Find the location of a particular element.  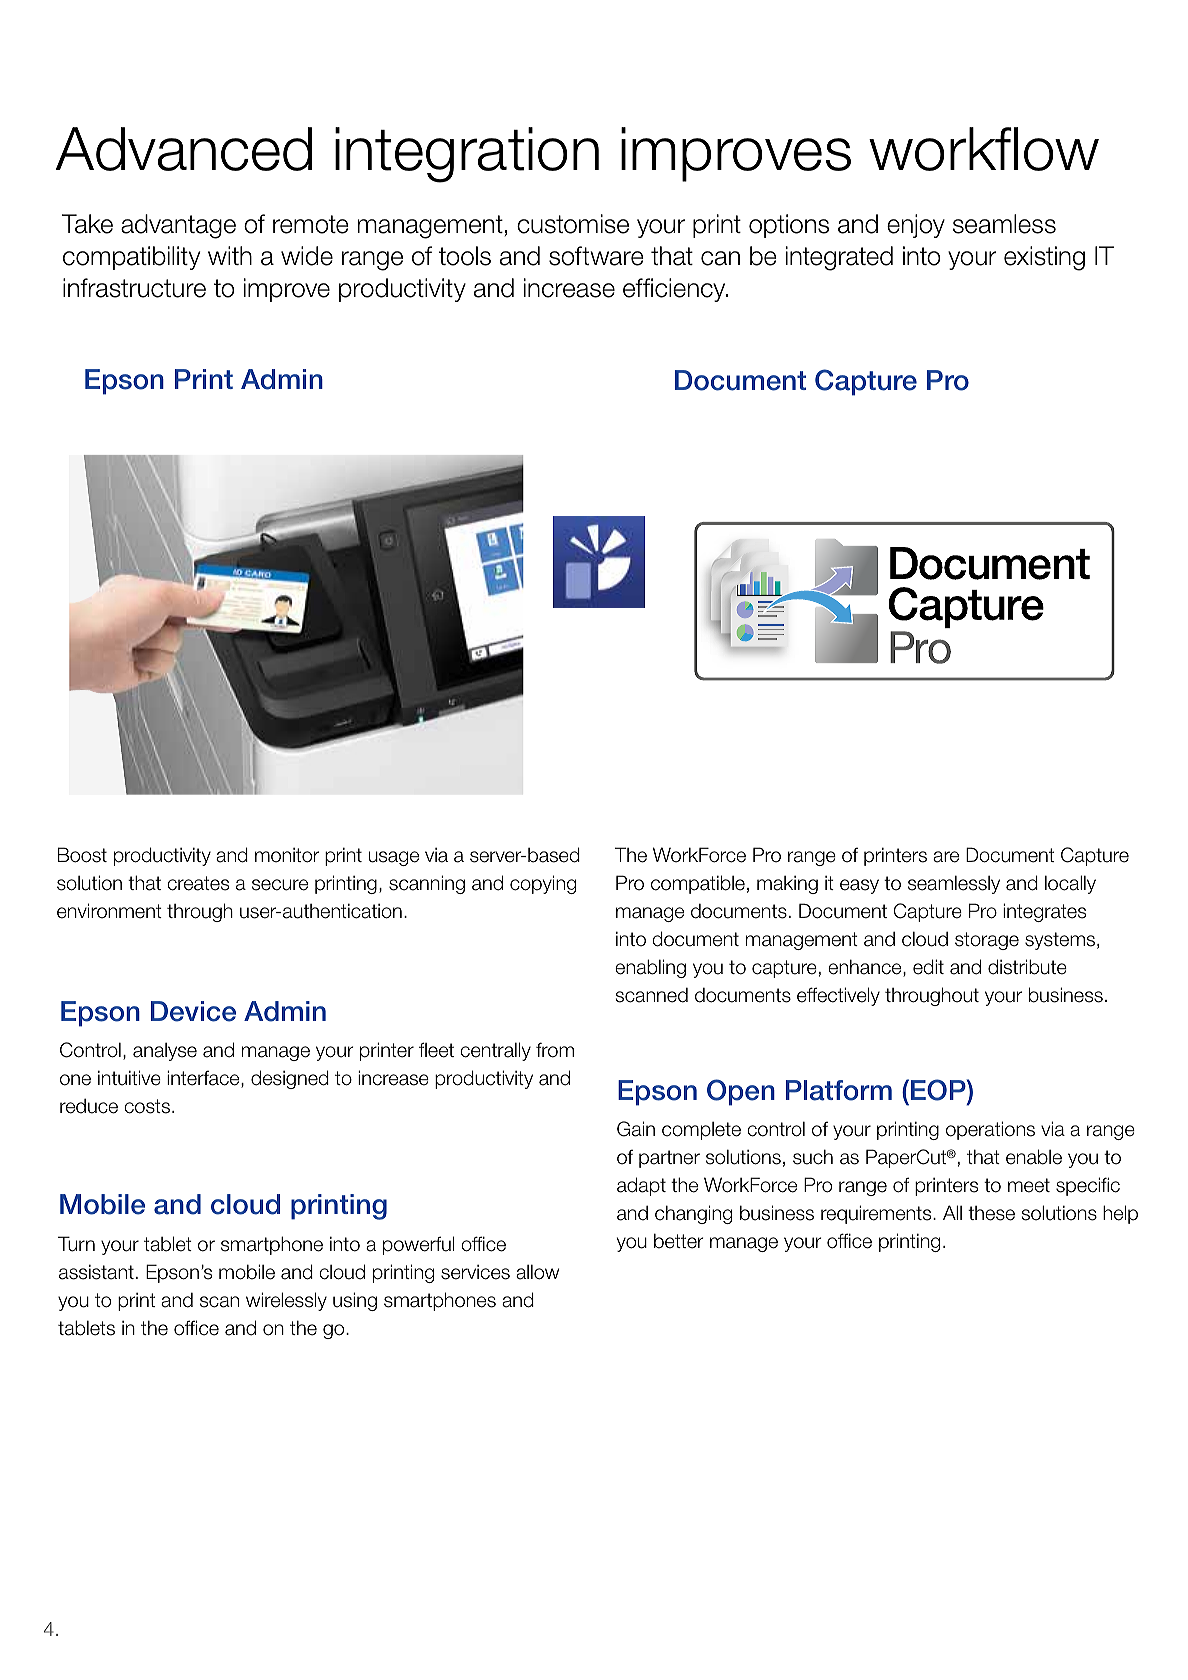

copying is located at coordinates (543, 884).
